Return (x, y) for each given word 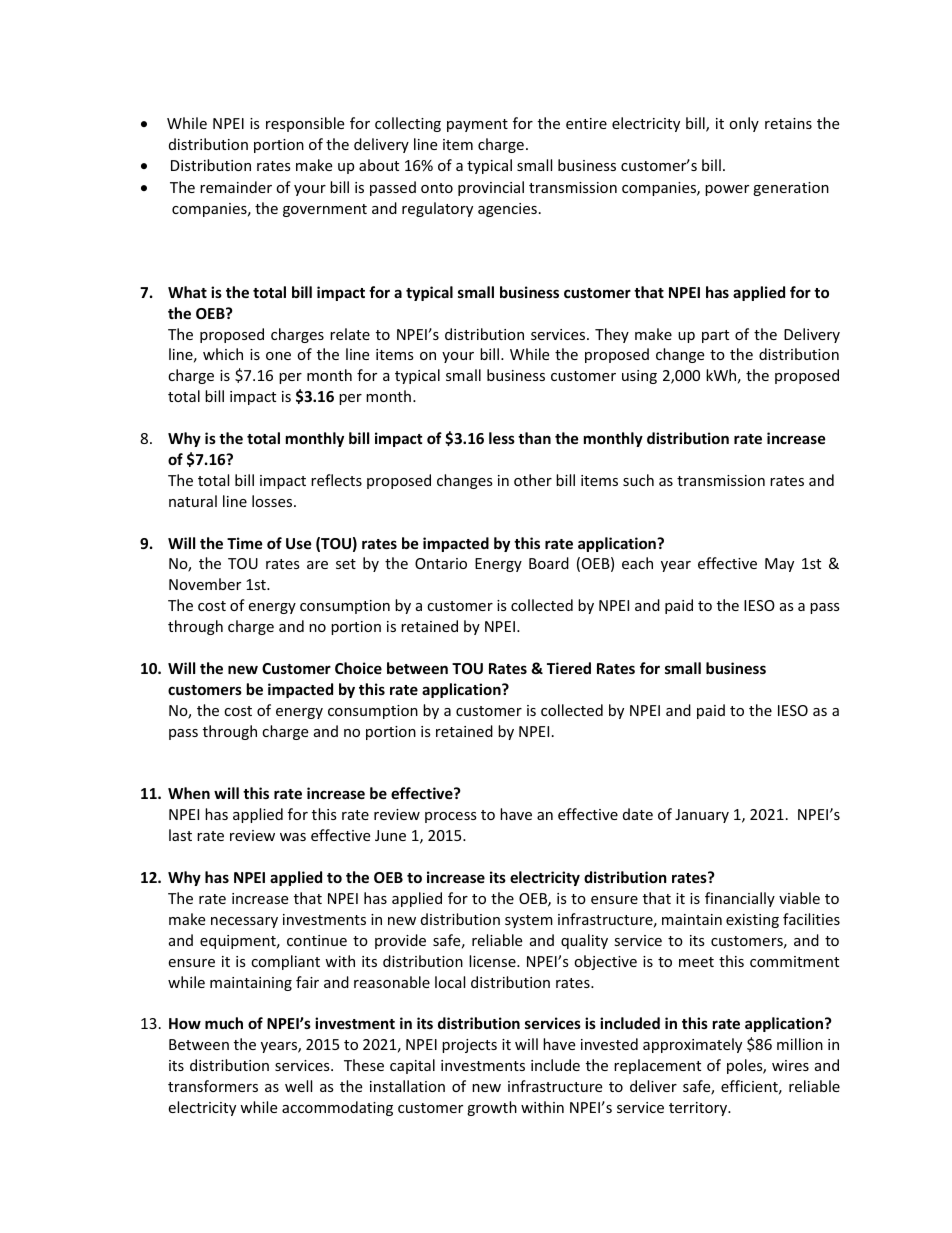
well (298, 1086)
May (779, 565)
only (744, 124)
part (715, 336)
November (205, 584)
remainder (236, 187)
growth (492, 1108)
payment (477, 125)
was (293, 837)
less (502, 438)
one (278, 356)
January (702, 816)
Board (549, 563)
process (451, 817)
